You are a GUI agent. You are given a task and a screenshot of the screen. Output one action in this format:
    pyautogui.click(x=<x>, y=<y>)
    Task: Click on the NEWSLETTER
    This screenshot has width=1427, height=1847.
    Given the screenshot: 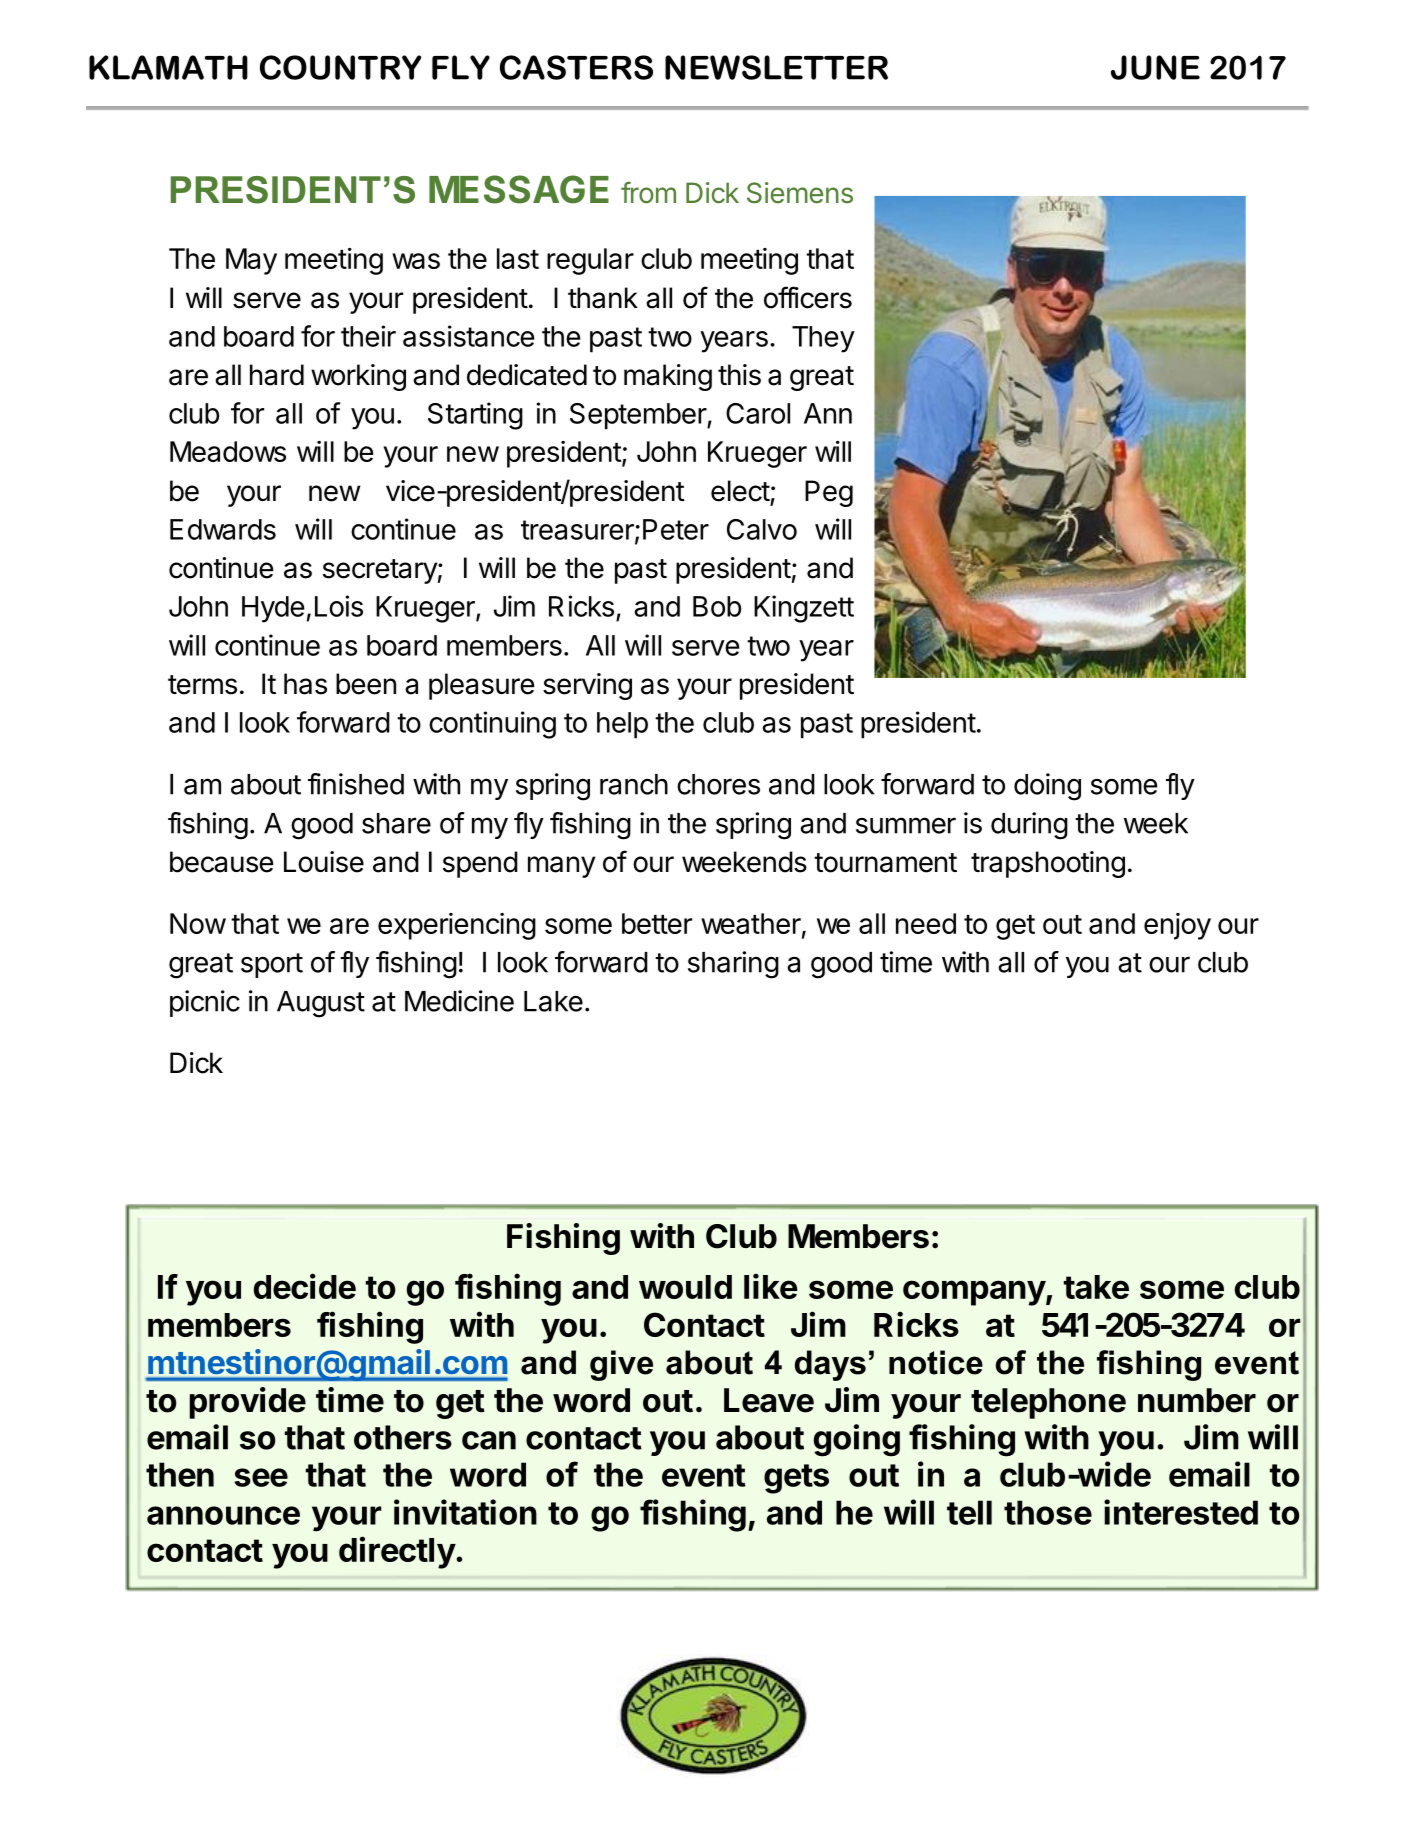 What is the action you would take?
    pyautogui.click(x=776, y=67)
